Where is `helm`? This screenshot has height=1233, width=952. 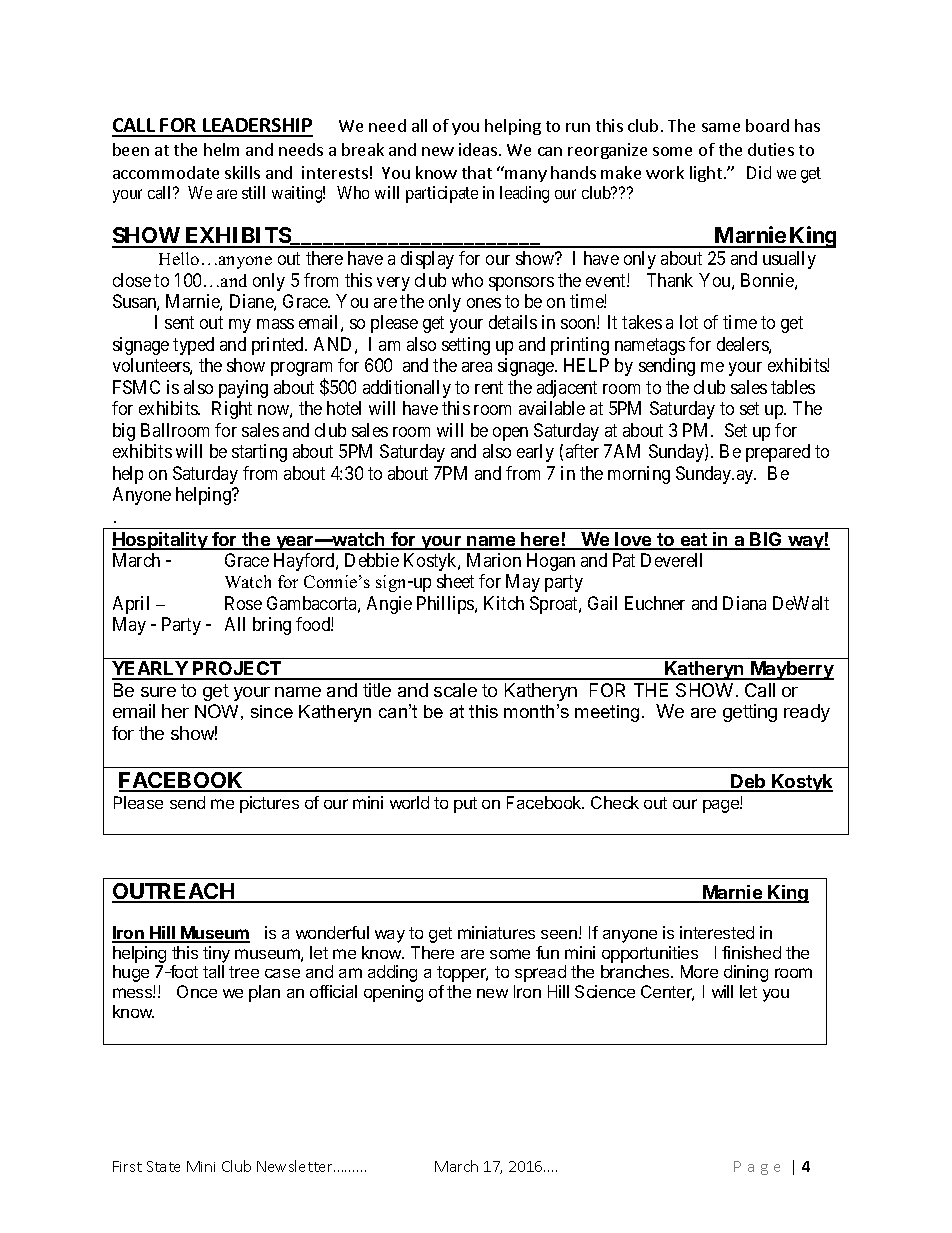 helm is located at coordinates (221, 149).
